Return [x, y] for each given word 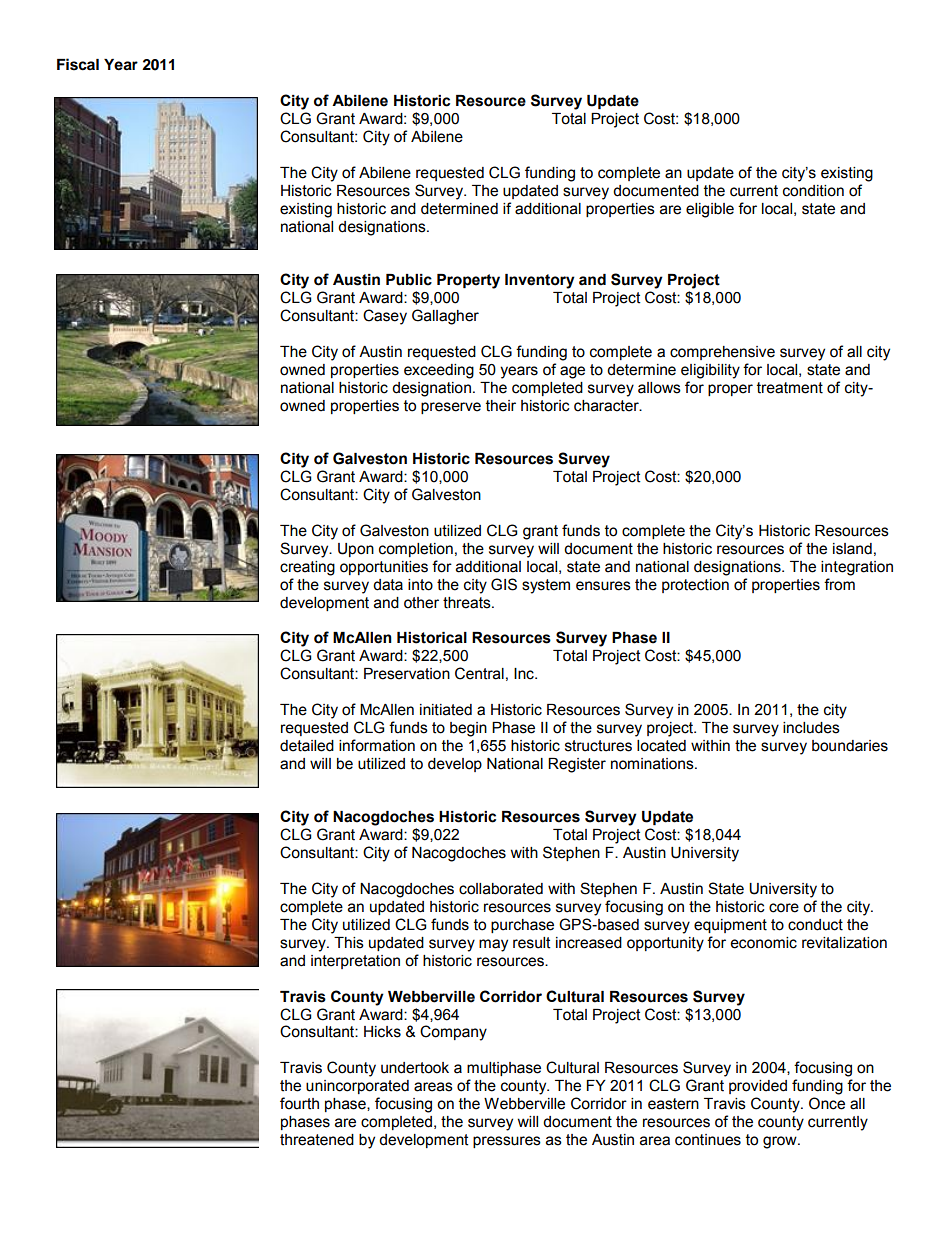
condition [813, 191]
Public [409, 280]
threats [468, 603]
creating [307, 568]
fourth [299, 1103]
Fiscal [78, 64]
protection [695, 586]
